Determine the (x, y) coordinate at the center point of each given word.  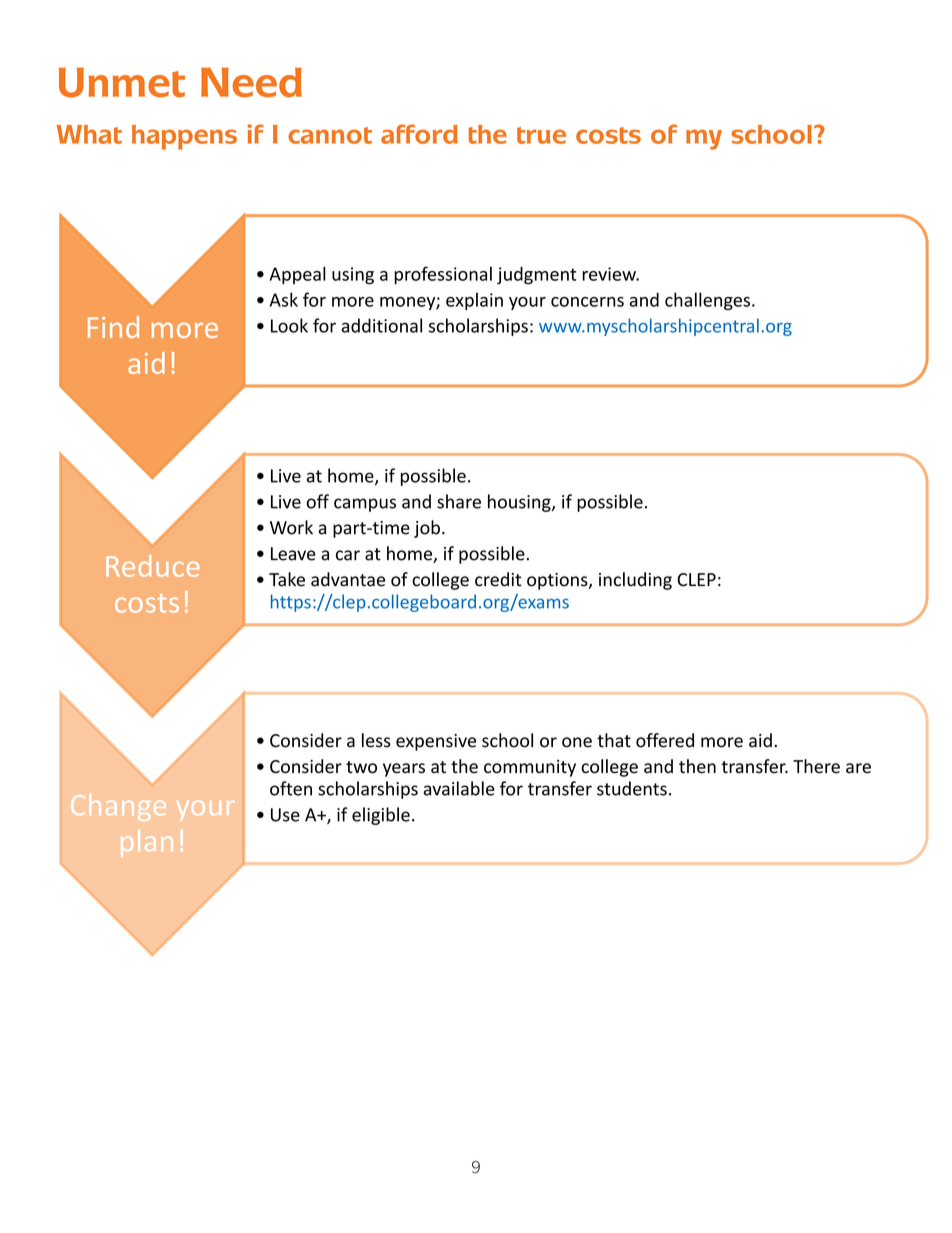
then (697, 766)
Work (291, 527)
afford (419, 134)
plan (147, 843)
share (459, 501)
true (541, 135)
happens (184, 137)
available (459, 788)
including (635, 581)
